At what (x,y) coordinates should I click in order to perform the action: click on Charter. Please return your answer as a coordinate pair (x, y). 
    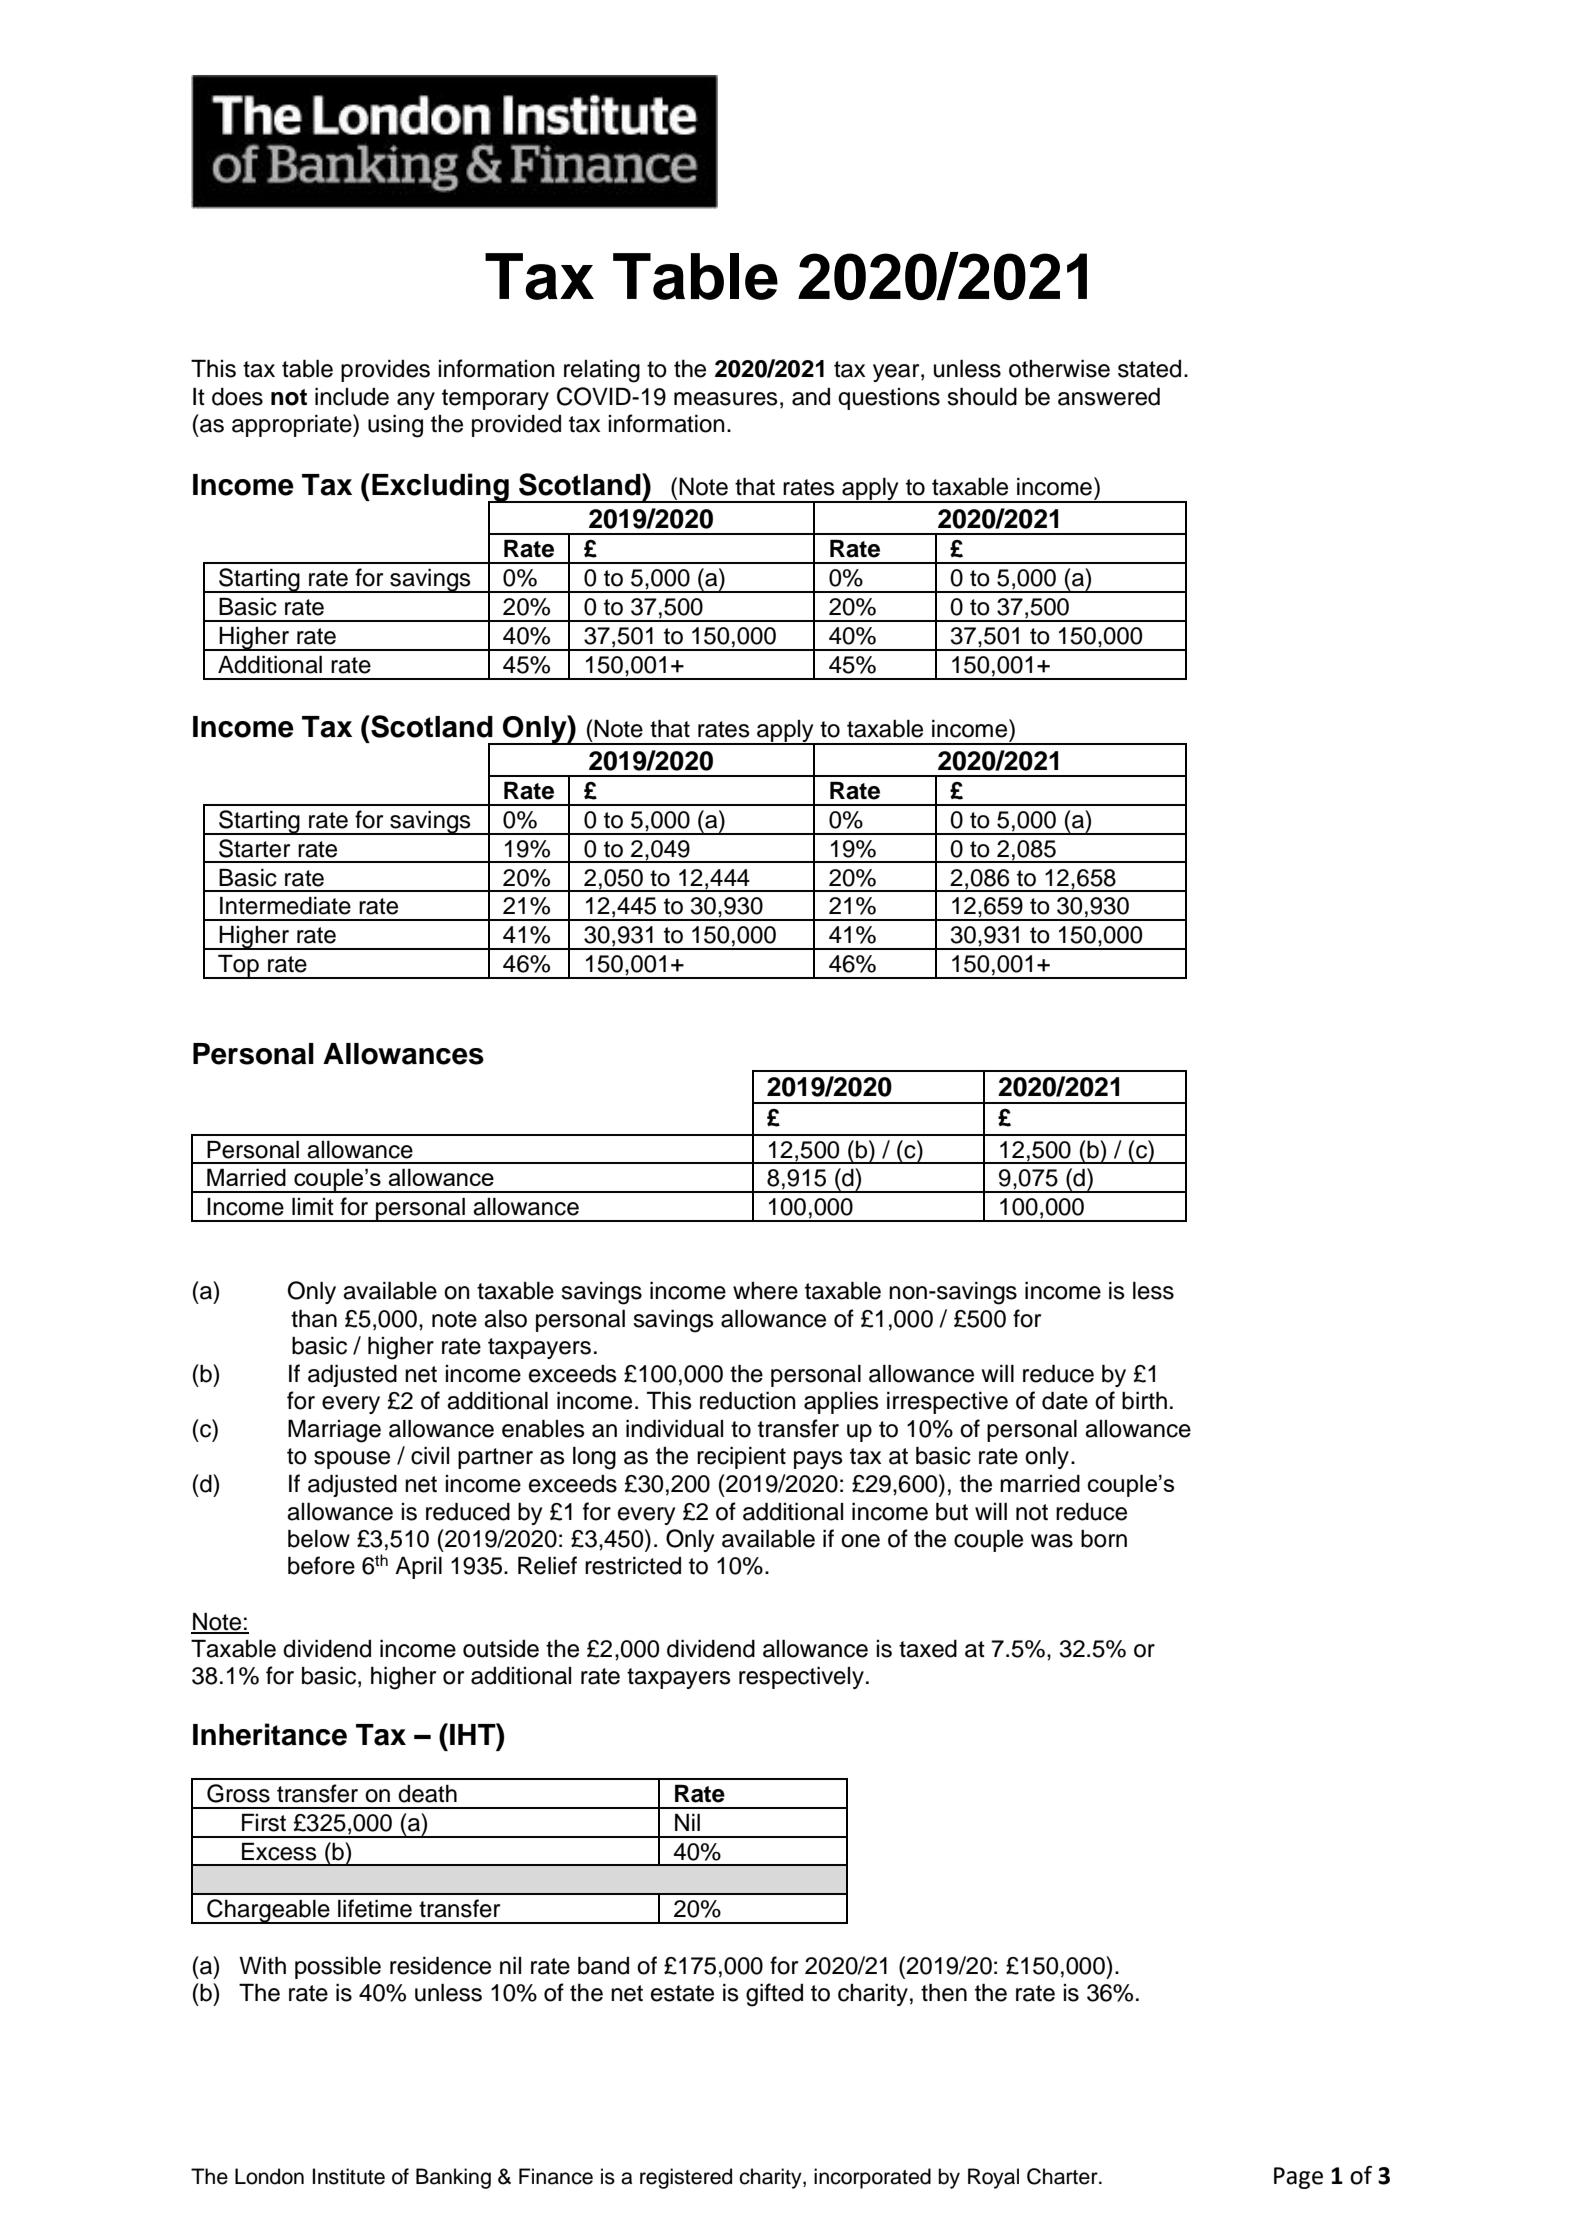
    Looking at the image, I should click on (1063, 2176).
